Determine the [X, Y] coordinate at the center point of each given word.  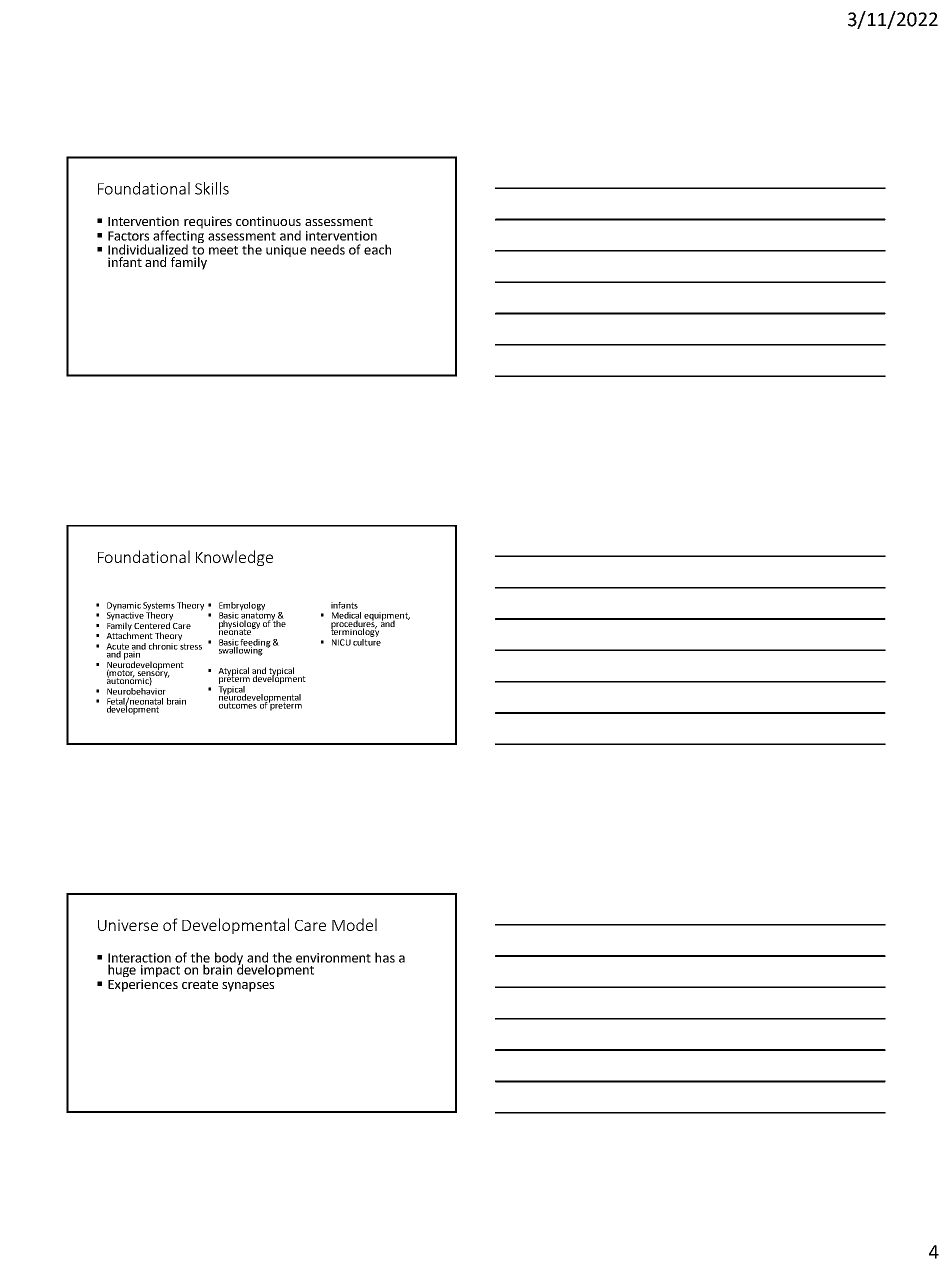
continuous [268, 221]
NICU [341, 642]
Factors [128, 236]
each [377, 249]
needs [328, 249]
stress [191, 646]
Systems [159, 607]
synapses [248, 987]
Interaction [139, 959]
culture [367, 641]
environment [333, 958]
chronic [163, 646]
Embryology [242, 607]
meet [223, 250]
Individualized [148, 249]
